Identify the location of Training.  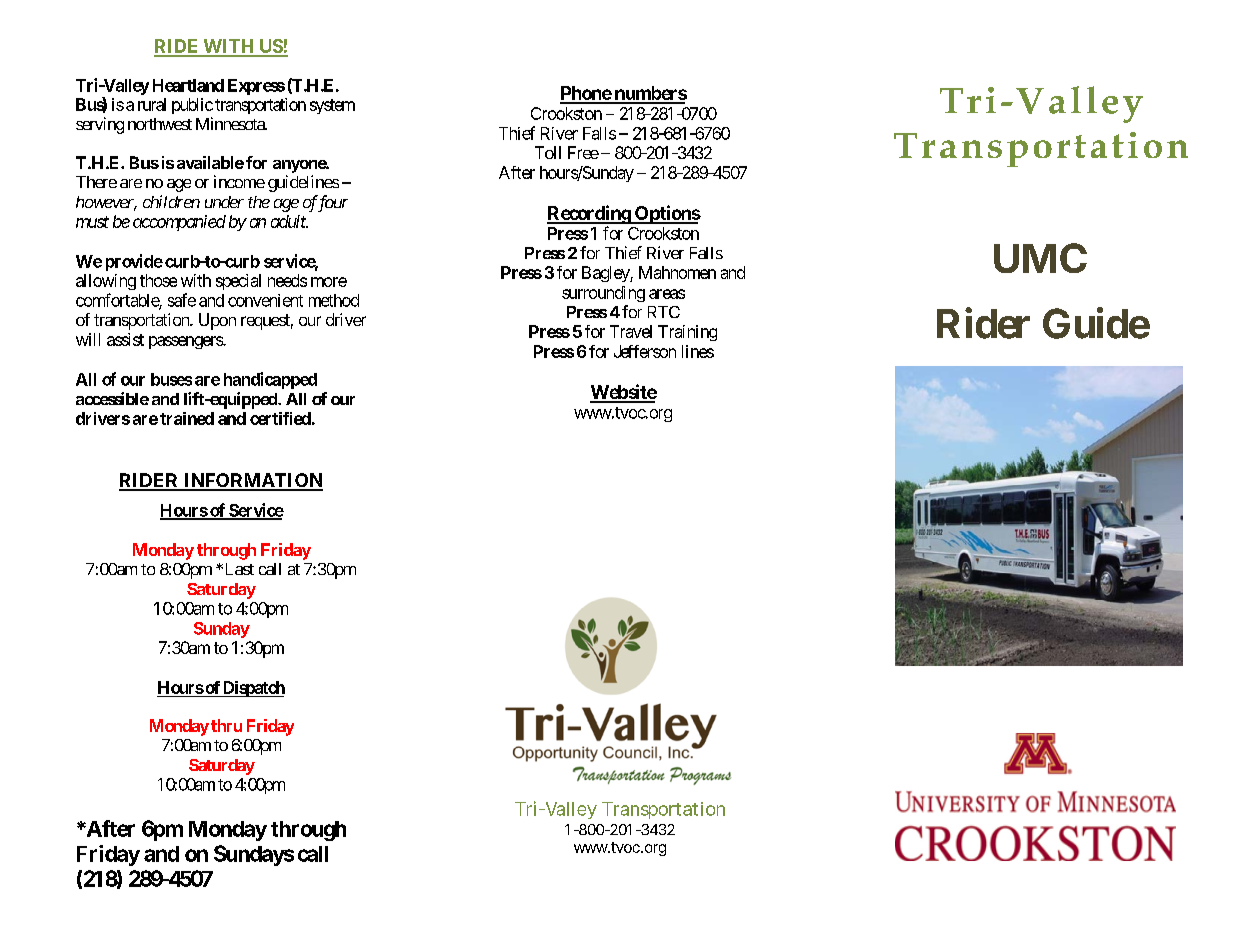
(687, 333).
